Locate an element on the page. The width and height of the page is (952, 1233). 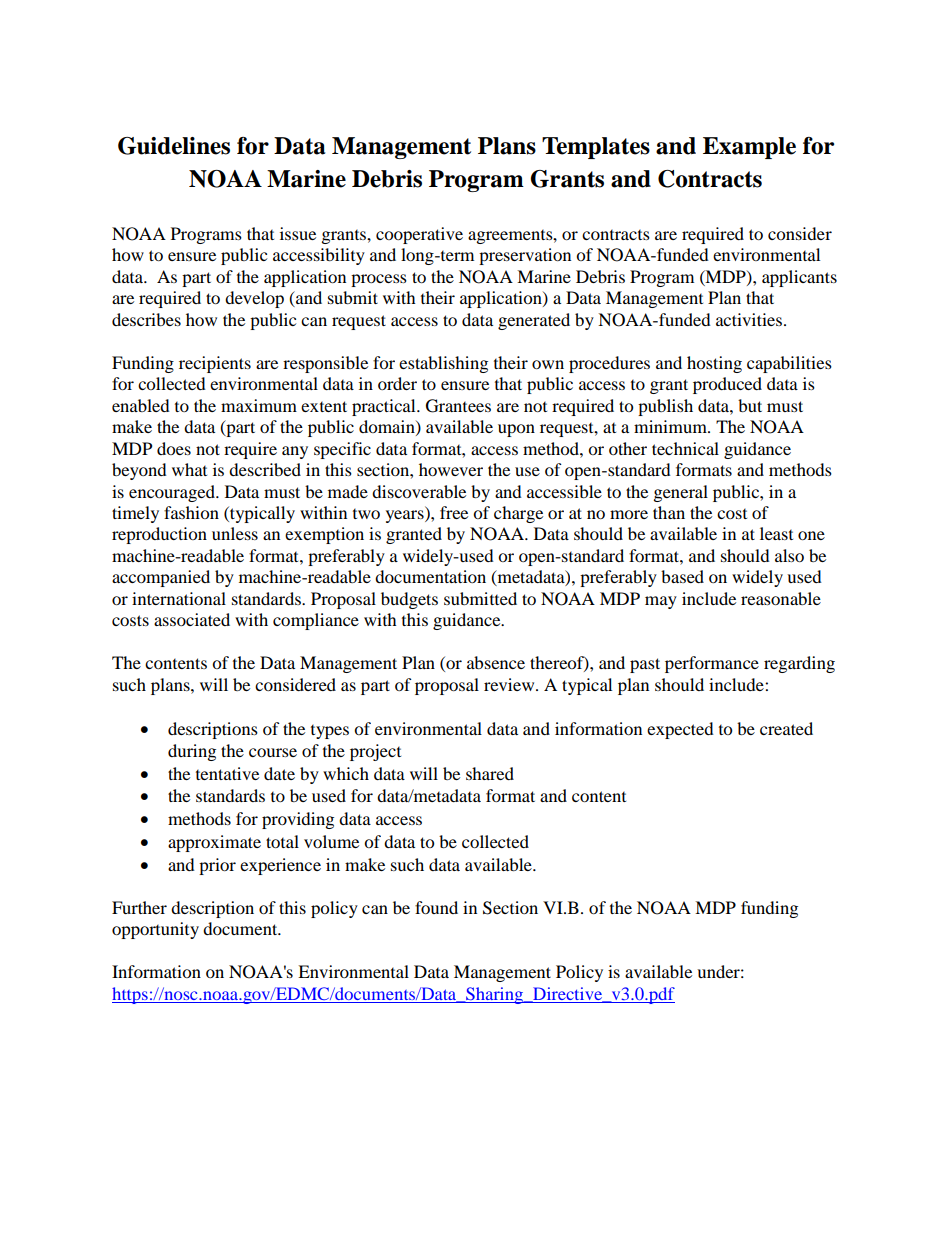
free is located at coordinates (454, 512).
